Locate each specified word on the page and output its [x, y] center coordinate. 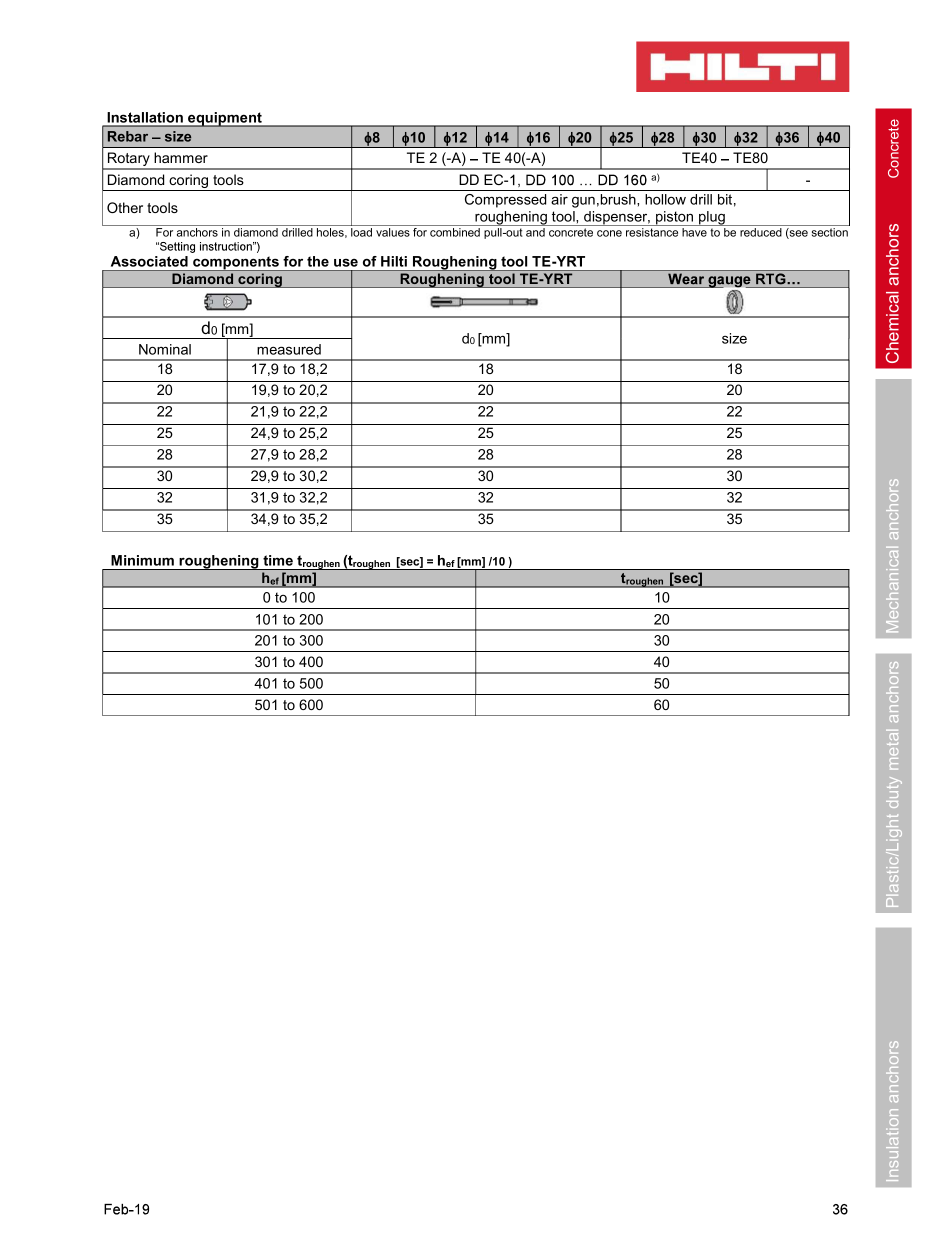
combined [455, 232]
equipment [225, 119]
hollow [665, 199]
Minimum [142, 560]
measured [289, 349]
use [346, 262]
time [278, 560]
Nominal [165, 349]
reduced [761, 232]
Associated [149, 261]
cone [609, 233]
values [393, 232]
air [559, 199]
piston [675, 218]
